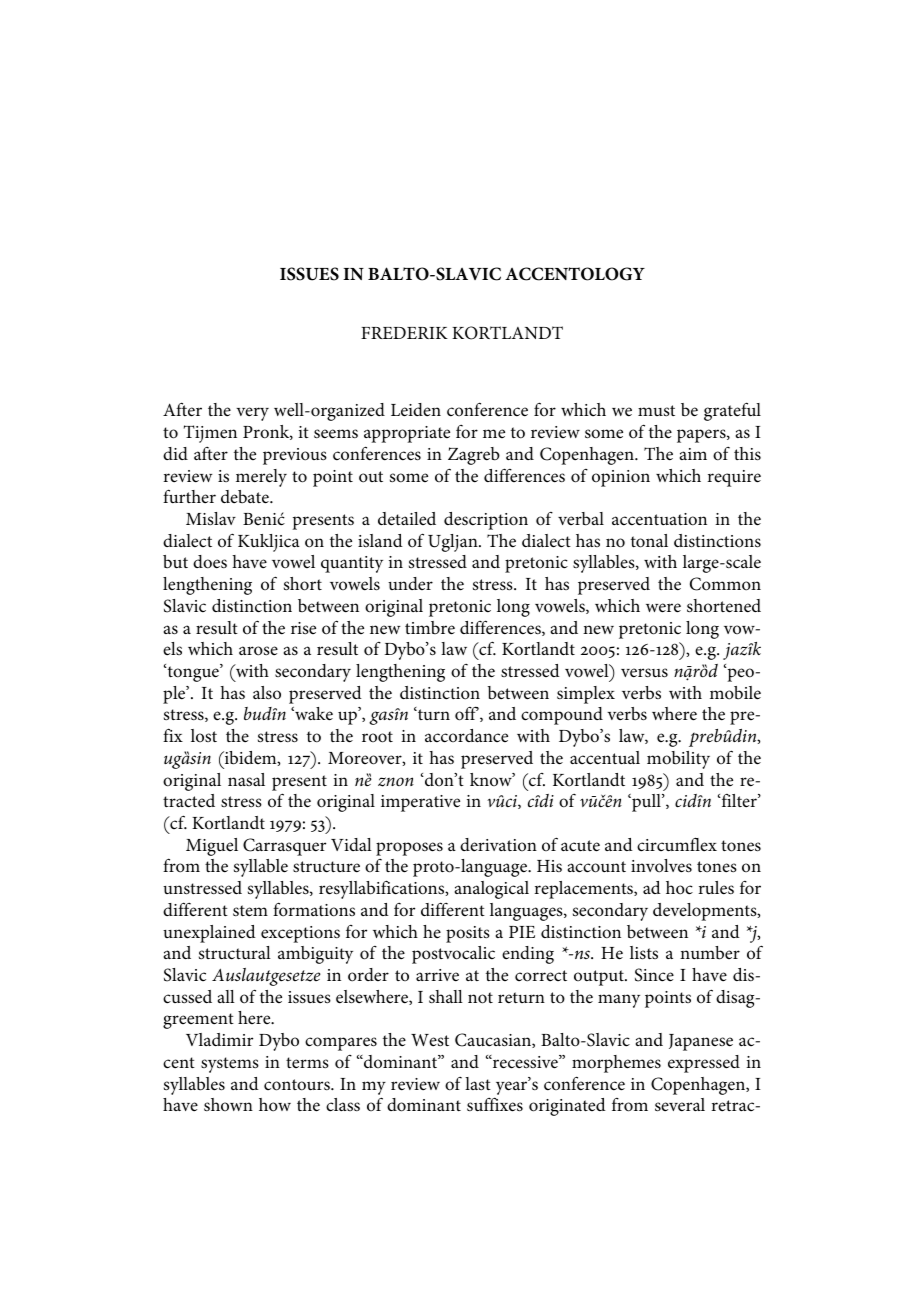 The height and width of the screenshot is (1308, 924). What do you see at coordinates (210, 562) in the screenshot?
I see `does` at bounding box center [210, 562].
